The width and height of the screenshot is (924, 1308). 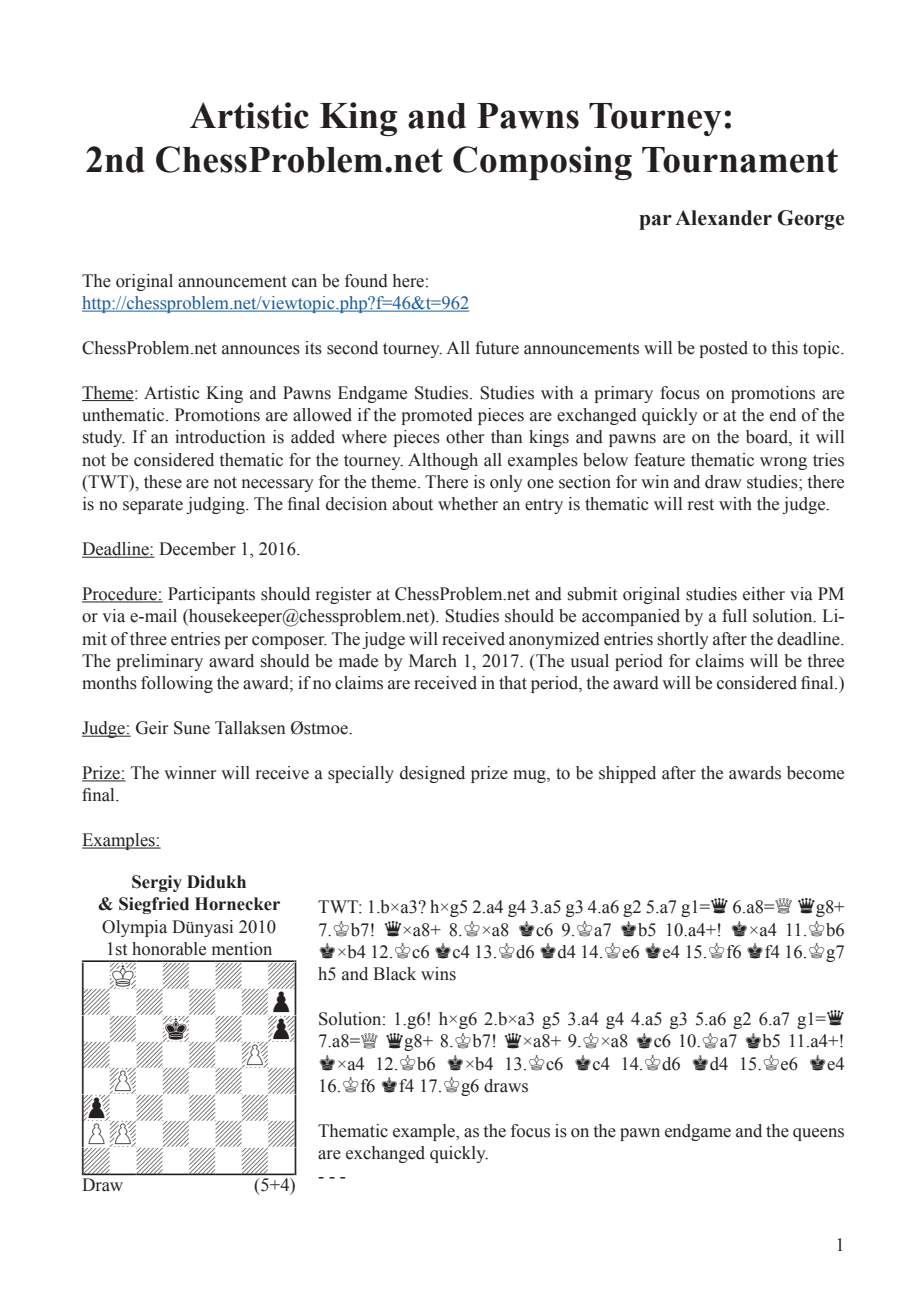 I want to click on can, so click(x=304, y=283).
